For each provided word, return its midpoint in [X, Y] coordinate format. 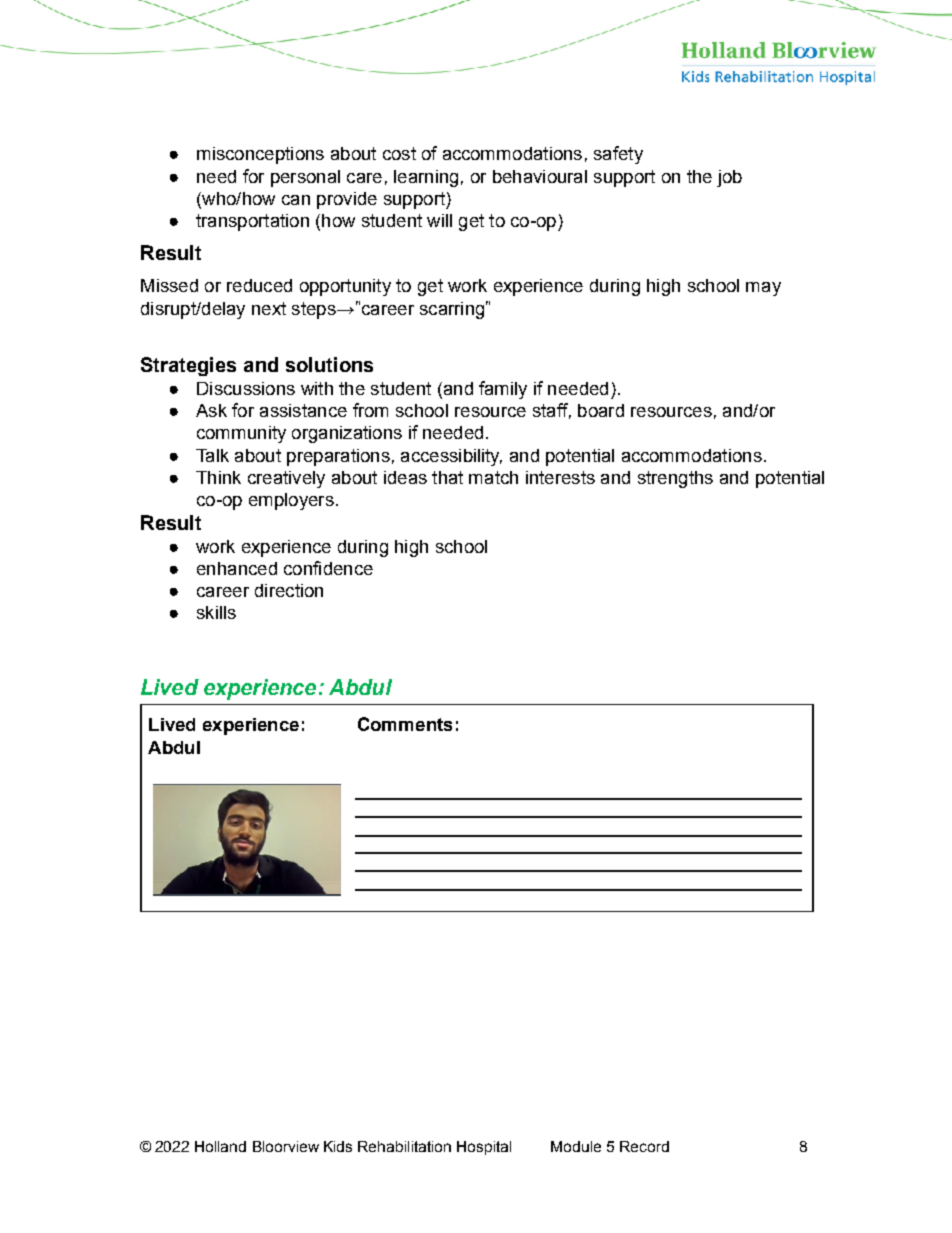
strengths [675, 479]
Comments [405, 724]
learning [426, 178]
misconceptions [260, 155]
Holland [220, 1146]
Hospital [484, 1148]
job [729, 178]
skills [216, 612]
